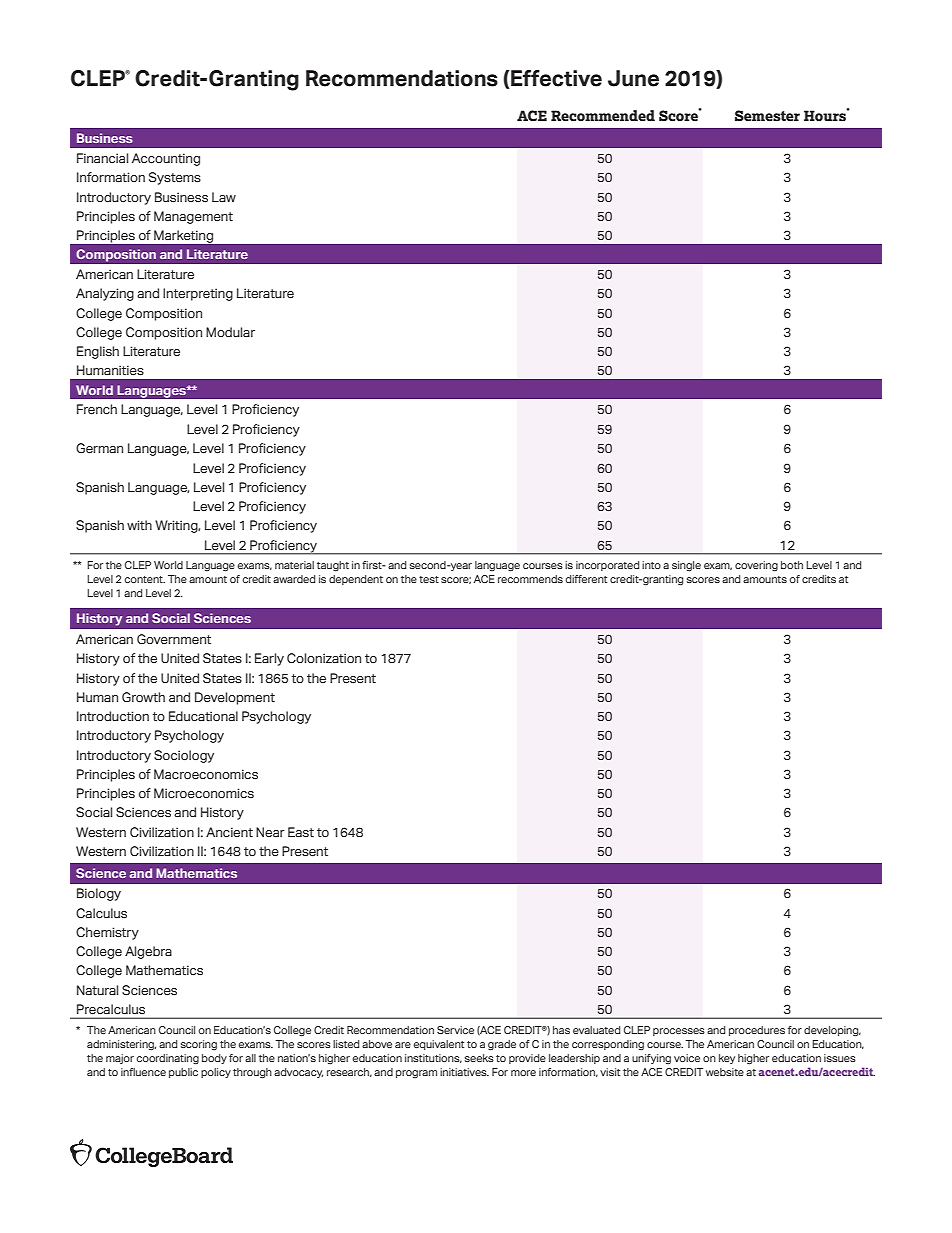  What do you see at coordinates (144, 579) in the document?
I see `content` at bounding box center [144, 579].
